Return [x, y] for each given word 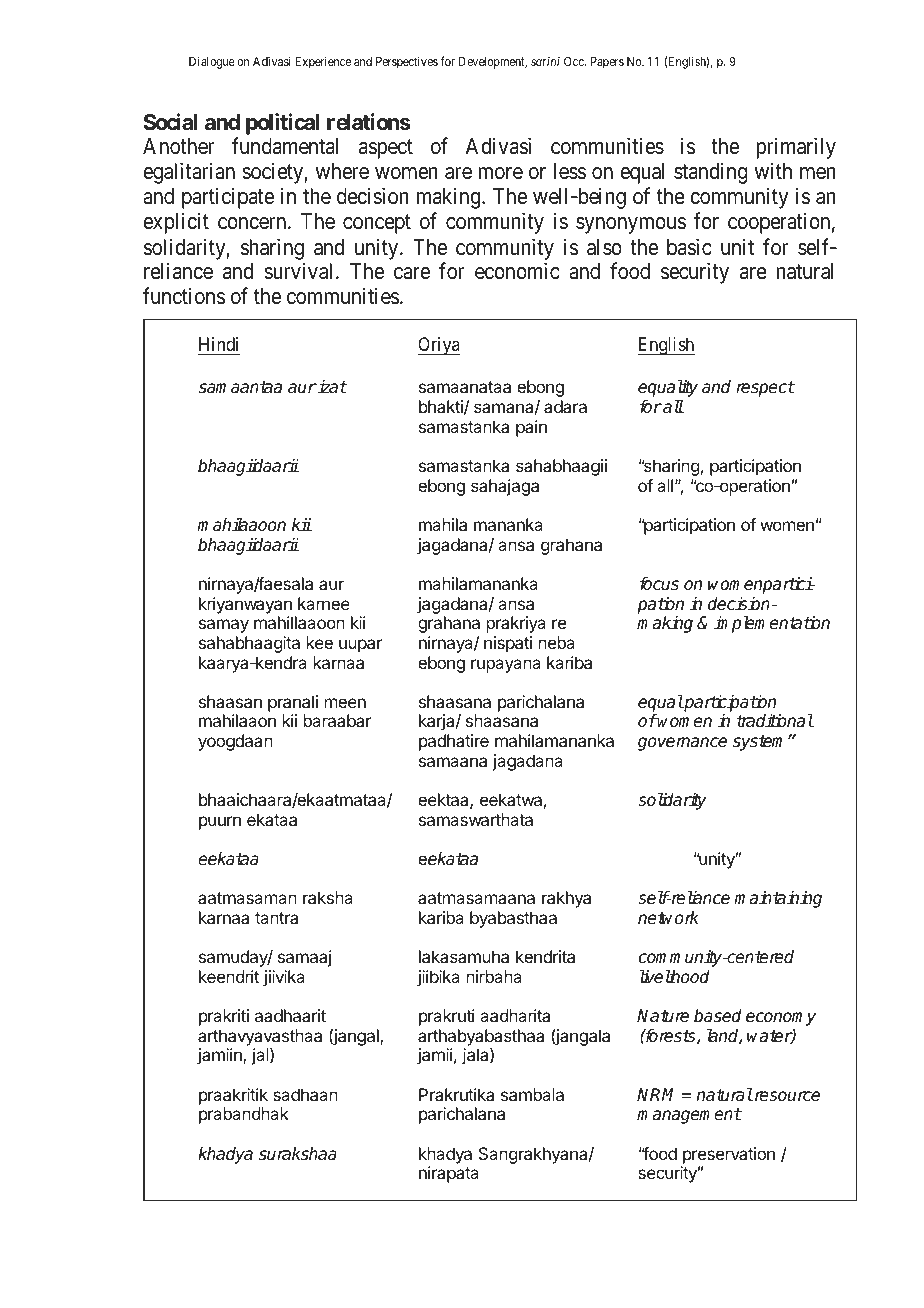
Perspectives [407, 62]
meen [345, 703]
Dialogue [212, 62]
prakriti [224, 1017]
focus [659, 584]
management [689, 1116]
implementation [772, 624]
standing [711, 173]
